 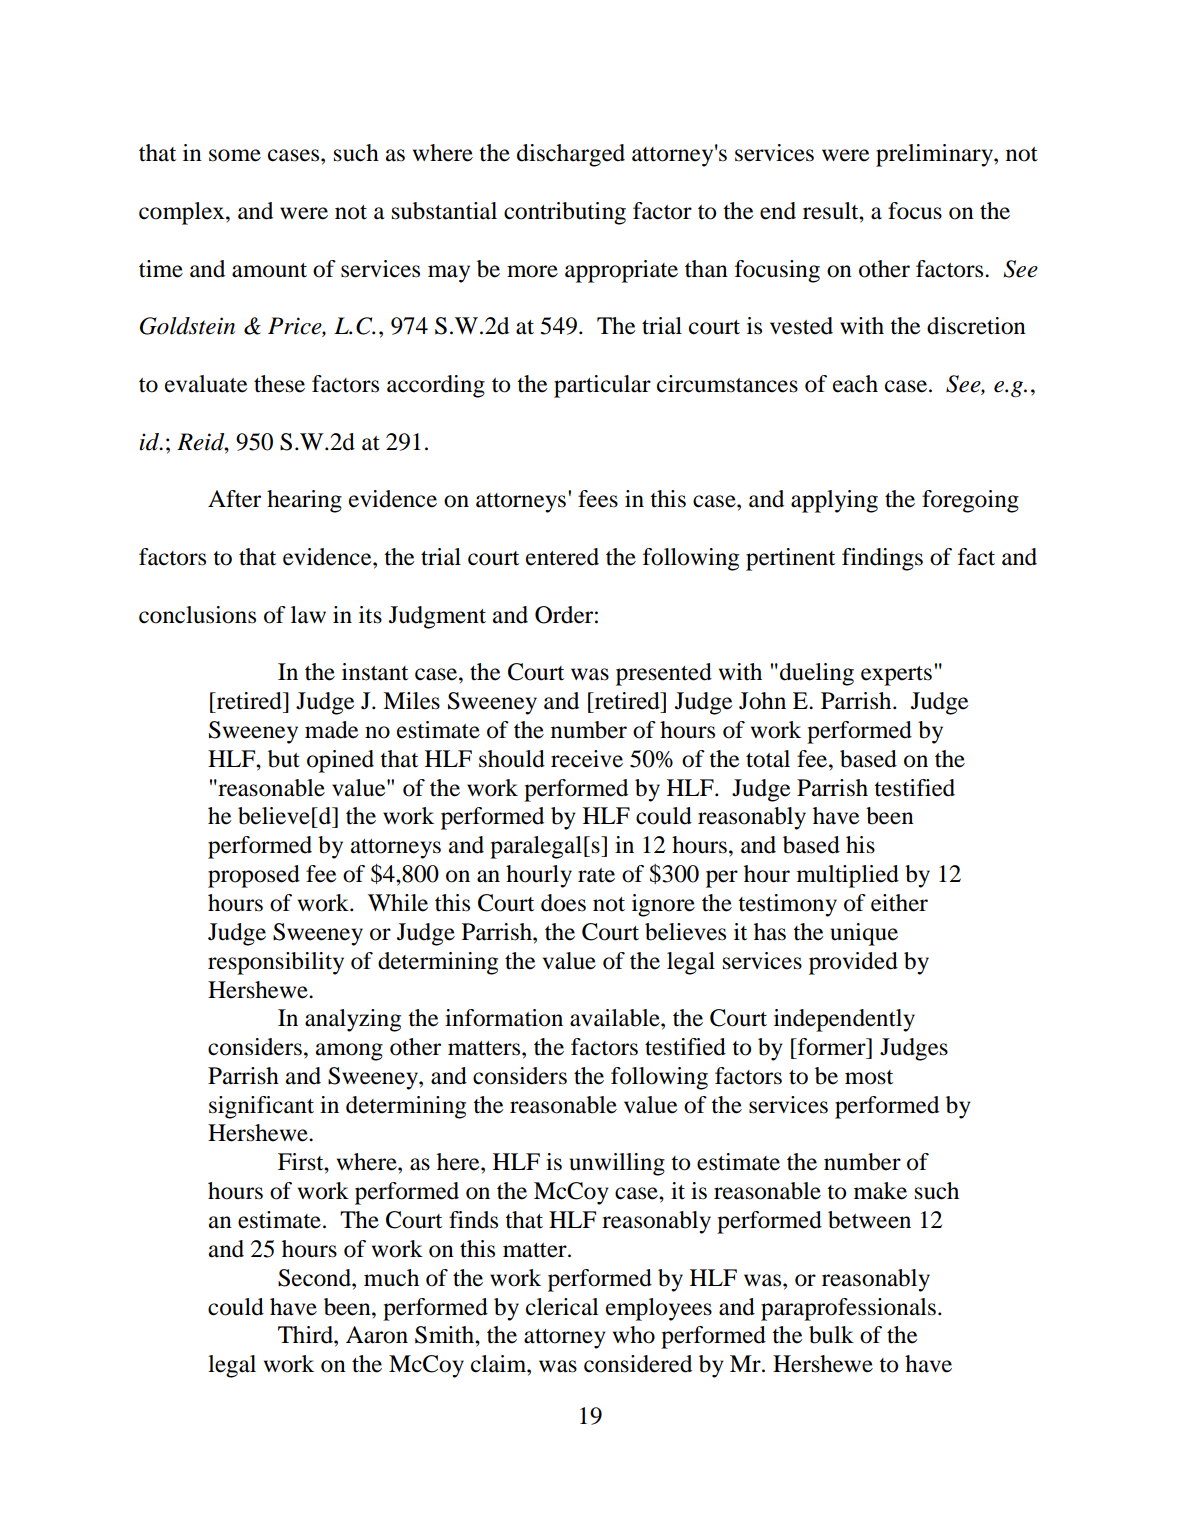 I want to click on preliminary, so click(x=935, y=155).
